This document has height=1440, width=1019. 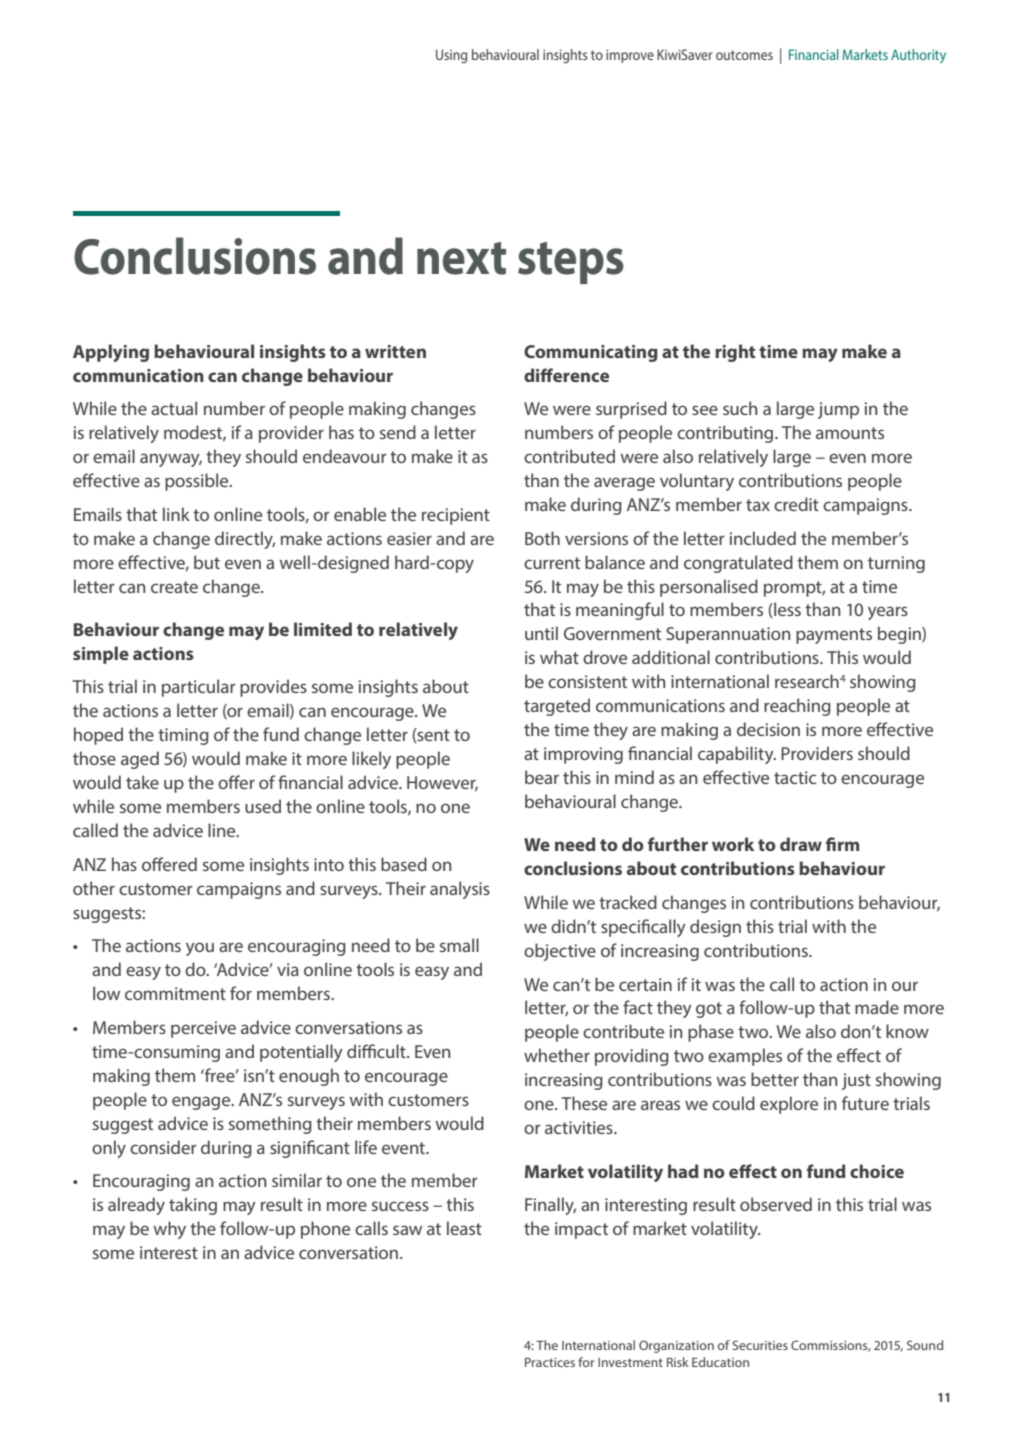 What do you see at coordinates (550, 1362) in the document?
I see `Practices` at bounding box center [550, 1362].
